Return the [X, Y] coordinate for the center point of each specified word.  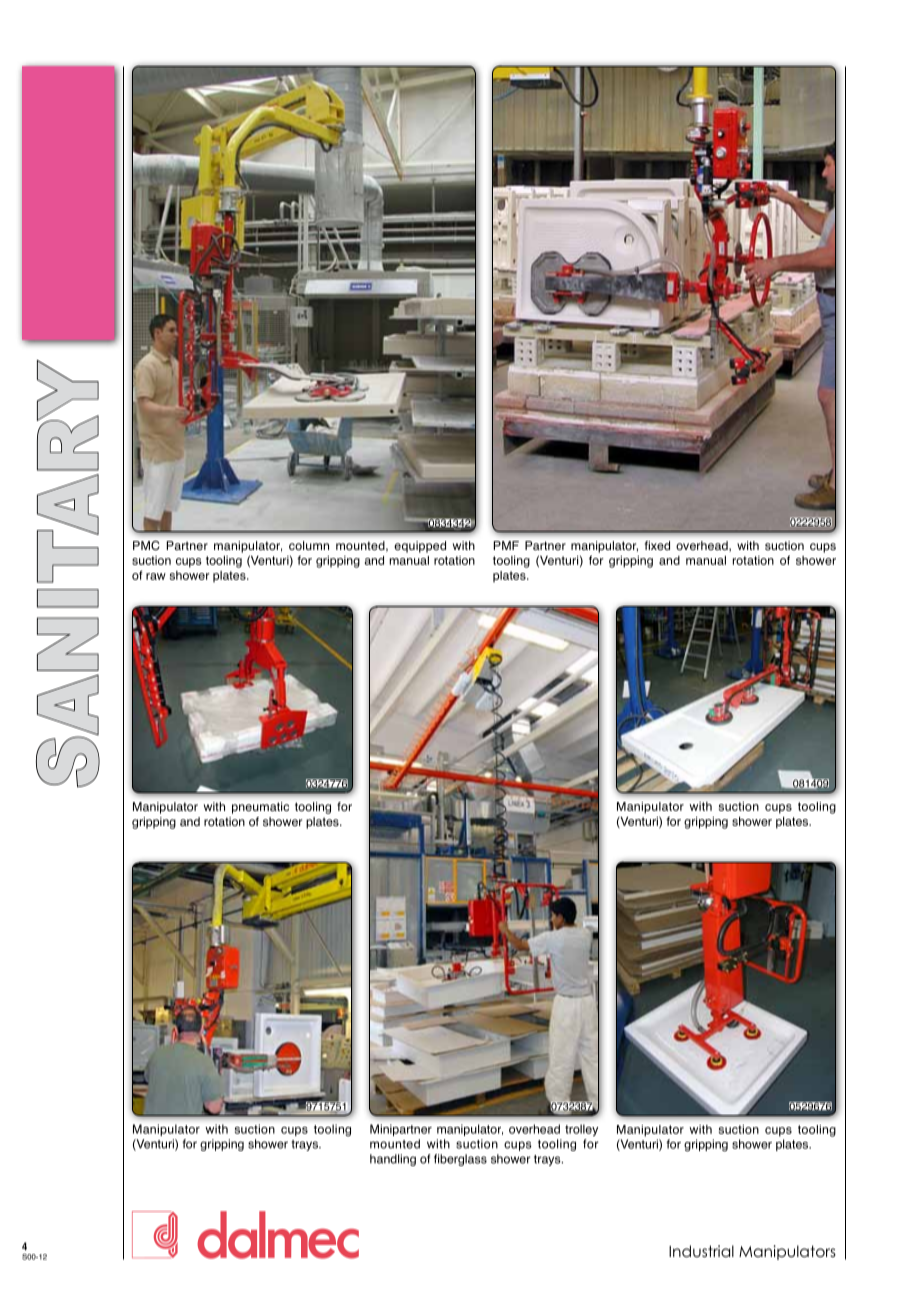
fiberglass [460, 1160]
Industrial [701, 1251]
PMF [506, 545]
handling [393, 1160]
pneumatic [260, 808]
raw [156, 576]
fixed [657, 545]
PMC [146, 546]
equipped [420, 547]
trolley [581, 1130]
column [309, 545]
